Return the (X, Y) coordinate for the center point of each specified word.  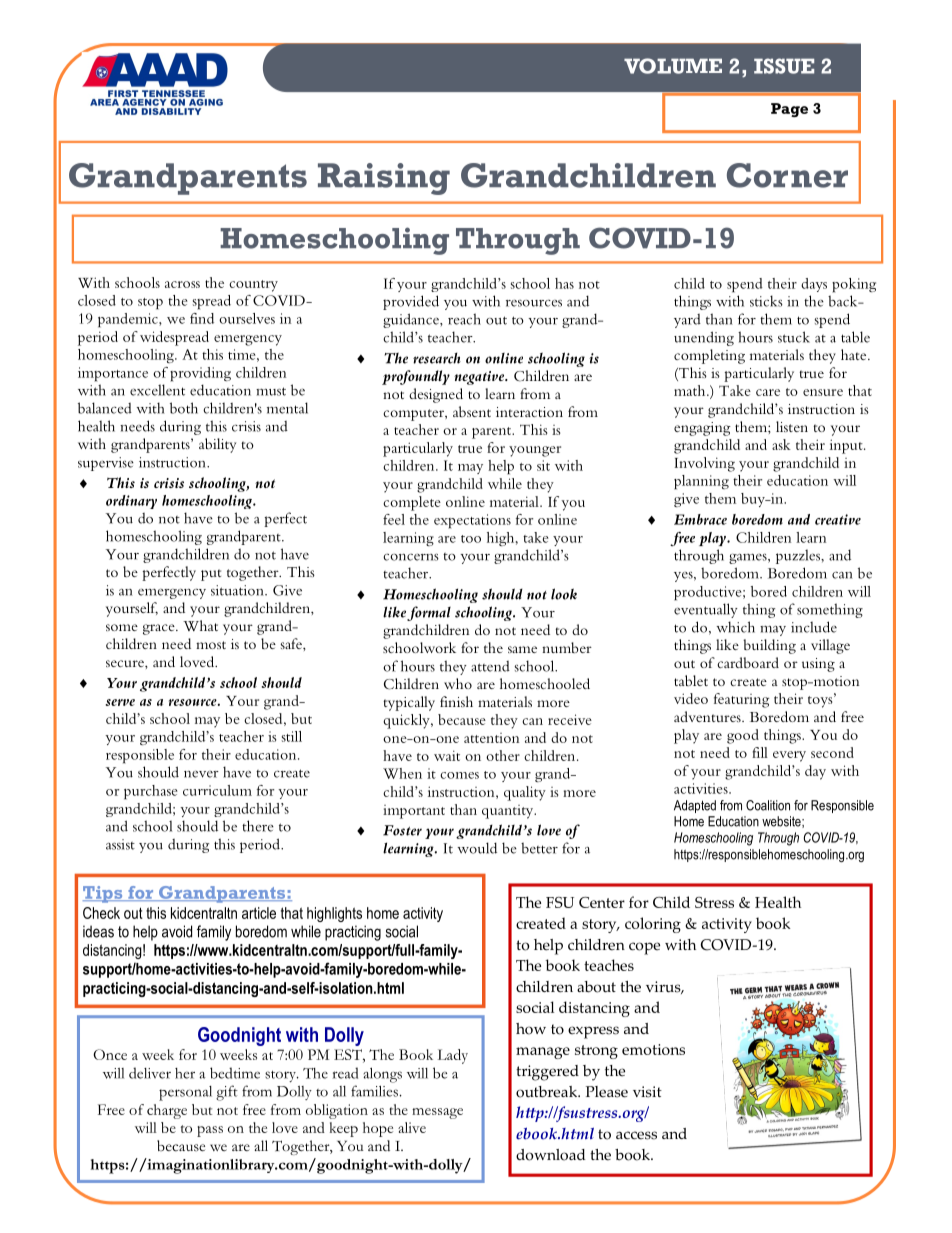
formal (429, 613)
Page (789, 110)
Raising (384, 179)
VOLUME (673, 66)
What (200, 625)
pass (210, 1131)
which (735, 627)
